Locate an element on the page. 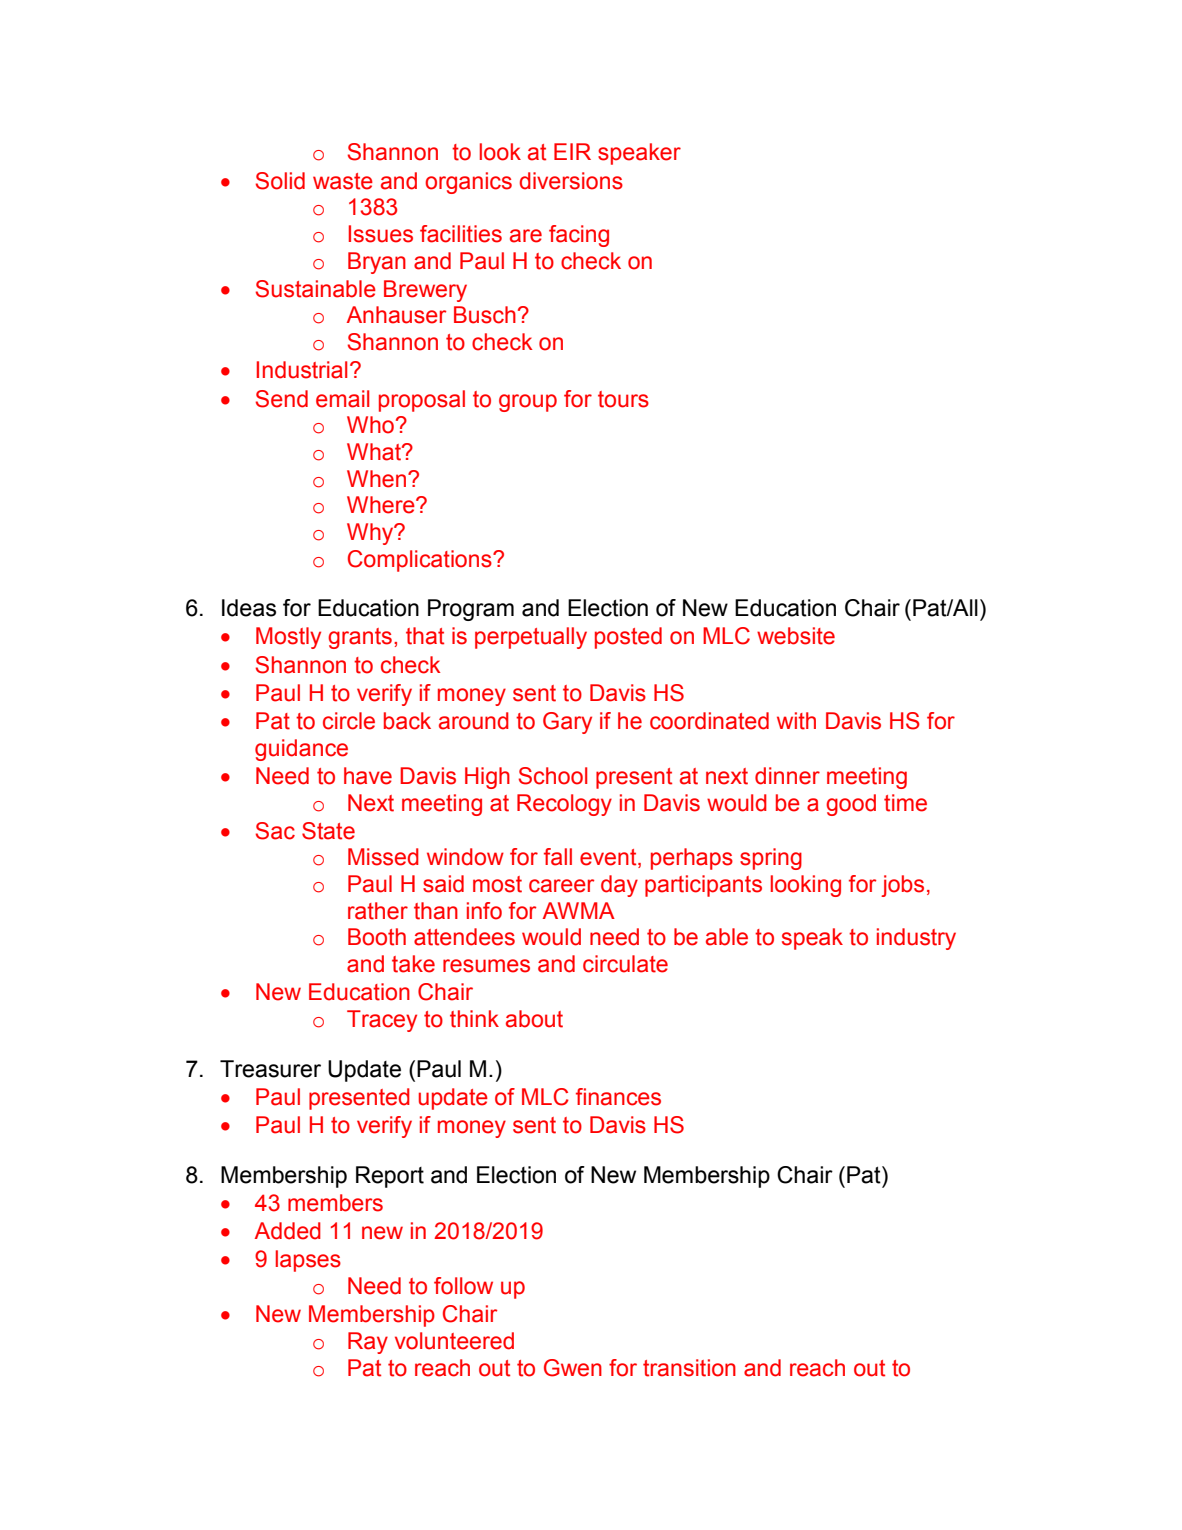 The image size is (1182, 1530). Gwen is located at coordinates (573, 1368).
